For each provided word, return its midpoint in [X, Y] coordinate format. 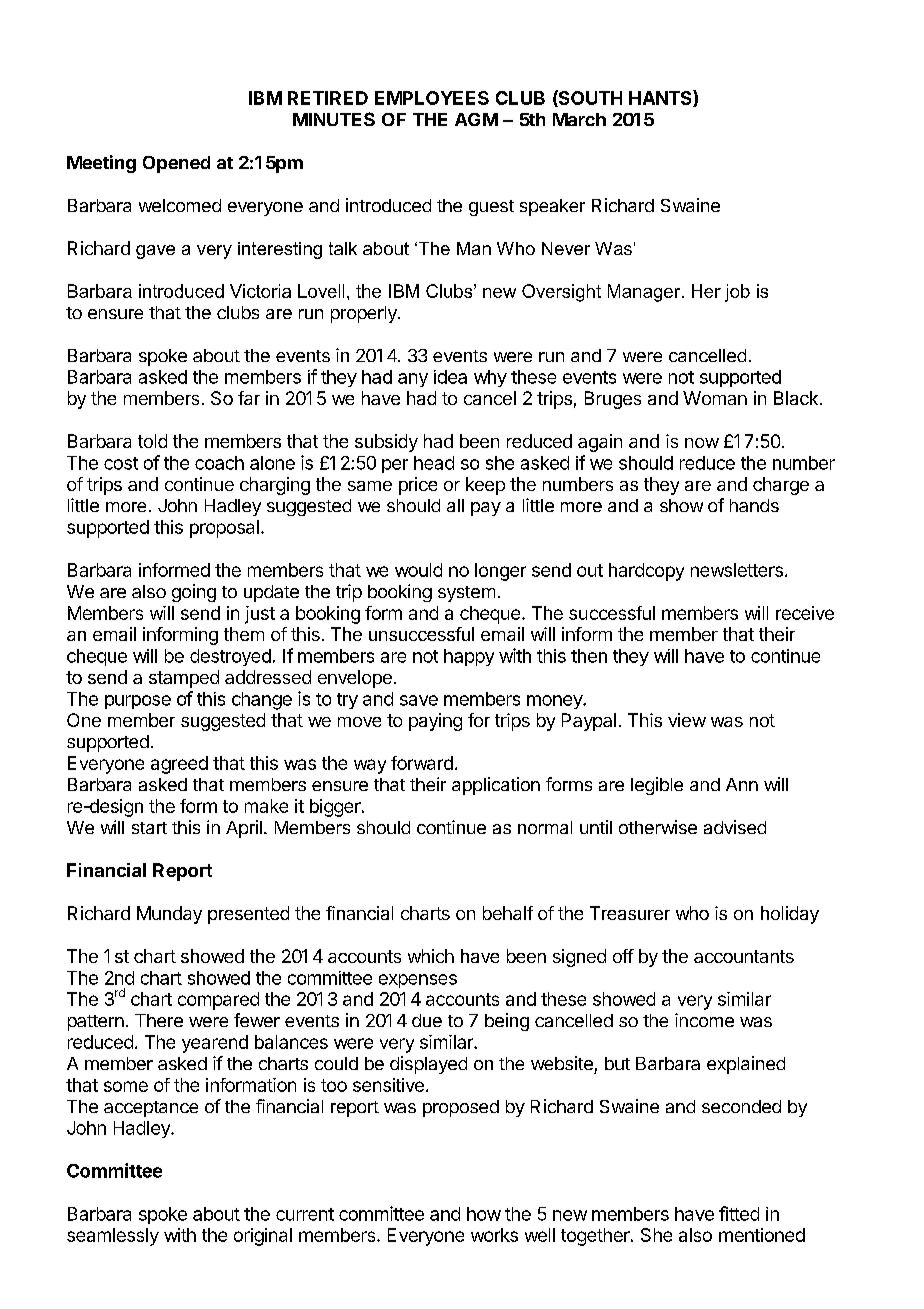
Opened [176, 164]
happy [469, 657]
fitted [739, 1213]
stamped [184, 679]
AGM [476, 119]
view [687, 720]
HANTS [661, 98]
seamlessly [113, 1237]
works [494, 1235]
